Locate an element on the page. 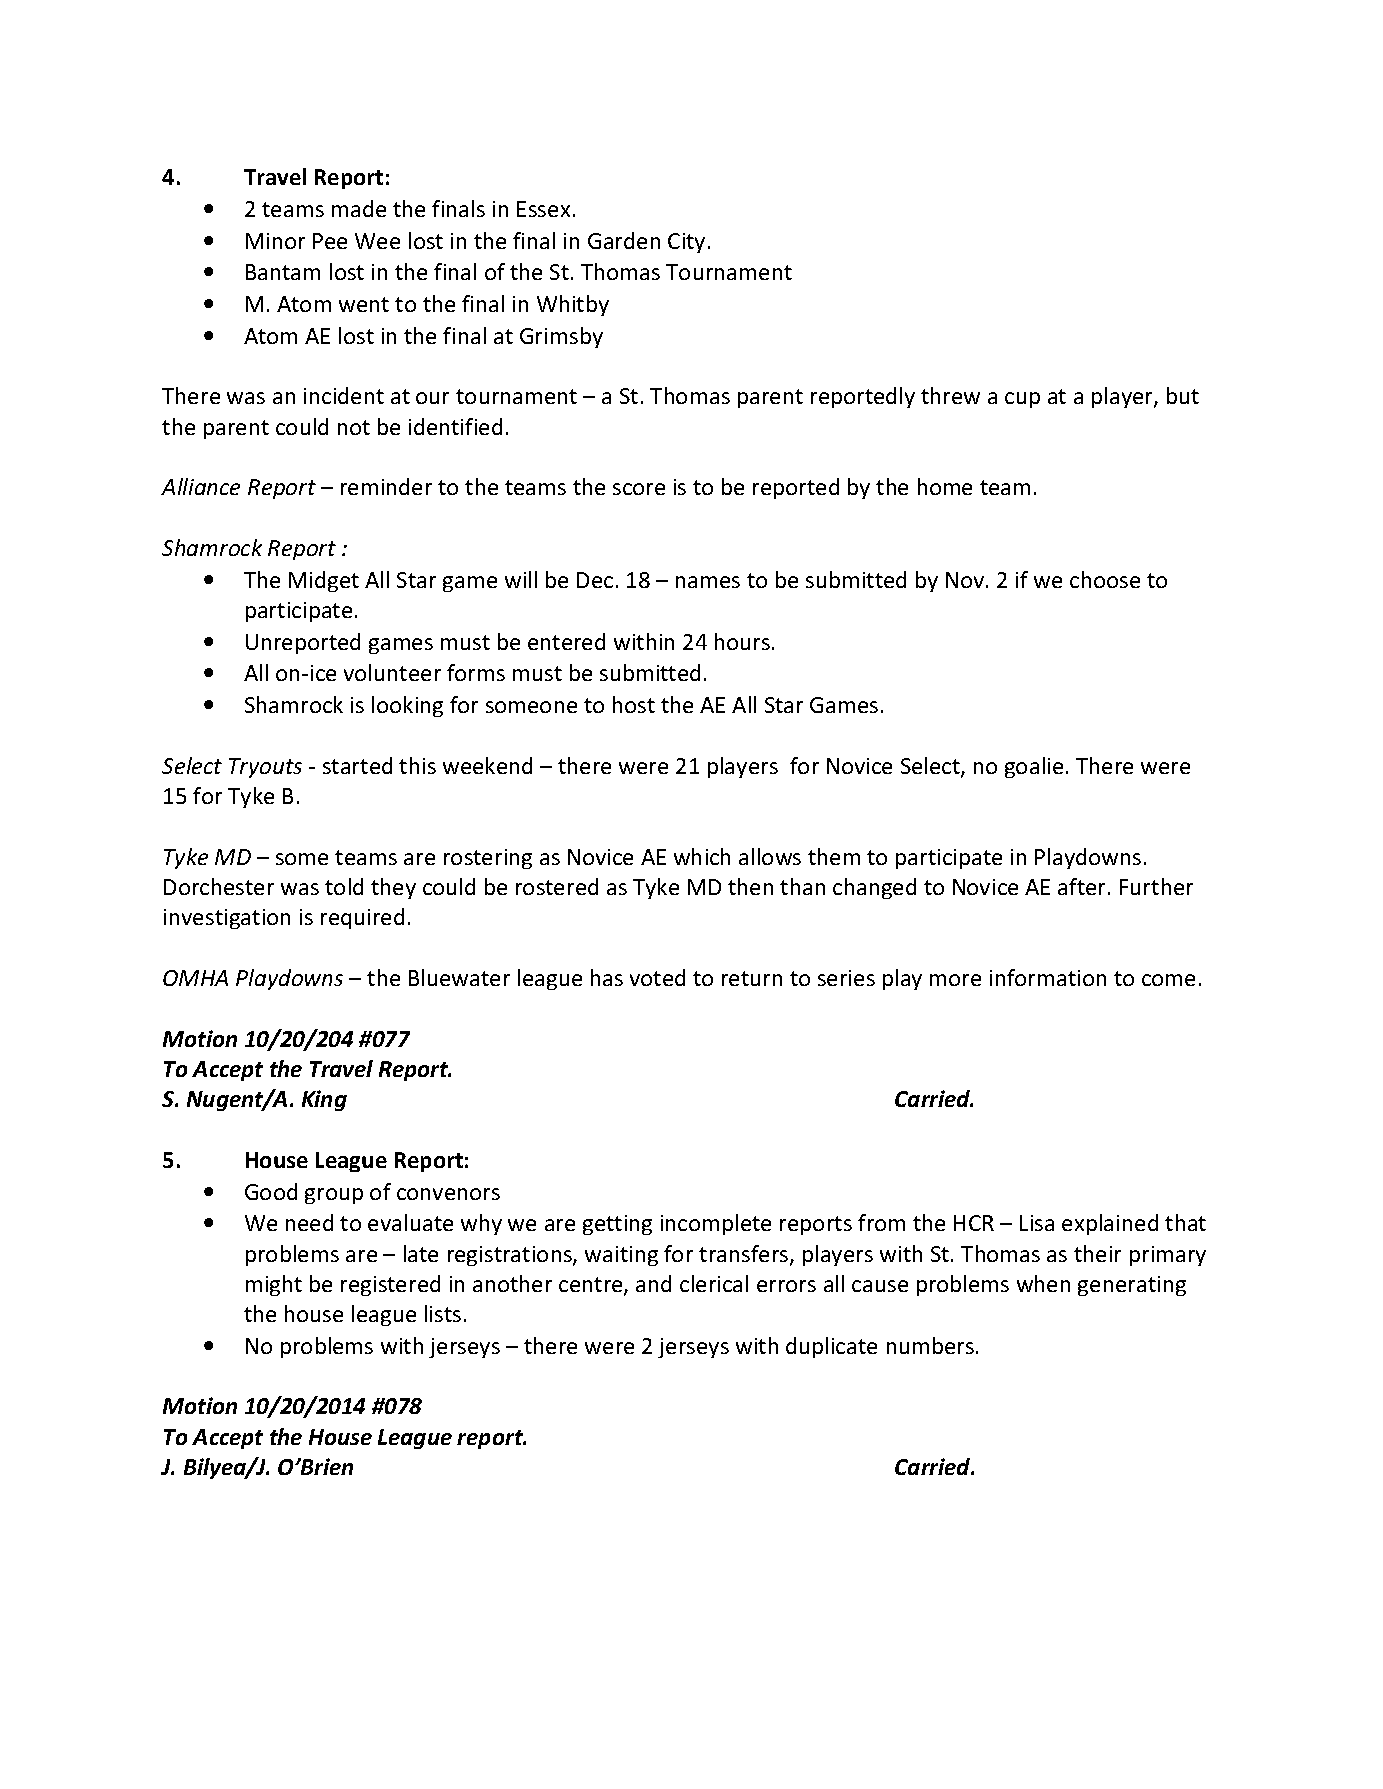 The height and width of the page is (1789, 1383). goalie is located at coordinates (1034, 767).
